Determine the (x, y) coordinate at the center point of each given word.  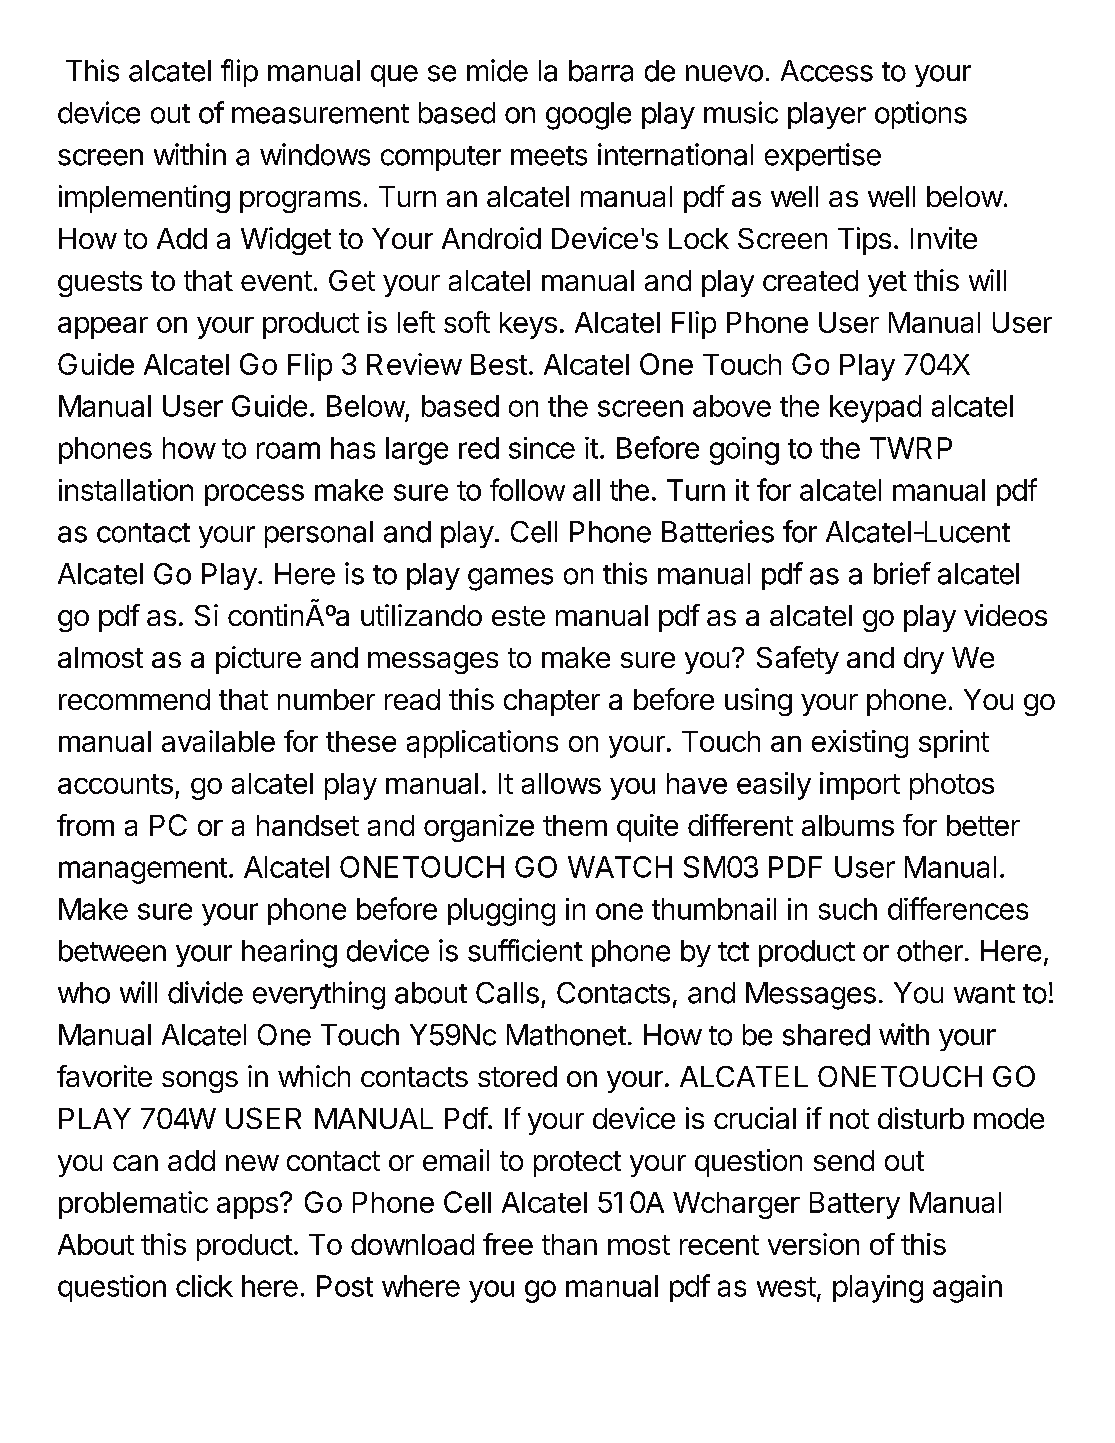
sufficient (525, 950)
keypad (875, 409)
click (204, 1286)
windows (315, 154)
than (569, 1244)
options (921, 115)
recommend (134, 699)
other (930, 951)
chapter (552, 702)
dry (924, 660)
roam (288, 450)
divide (205, 992)
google (588, 116)
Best (499, 364)
